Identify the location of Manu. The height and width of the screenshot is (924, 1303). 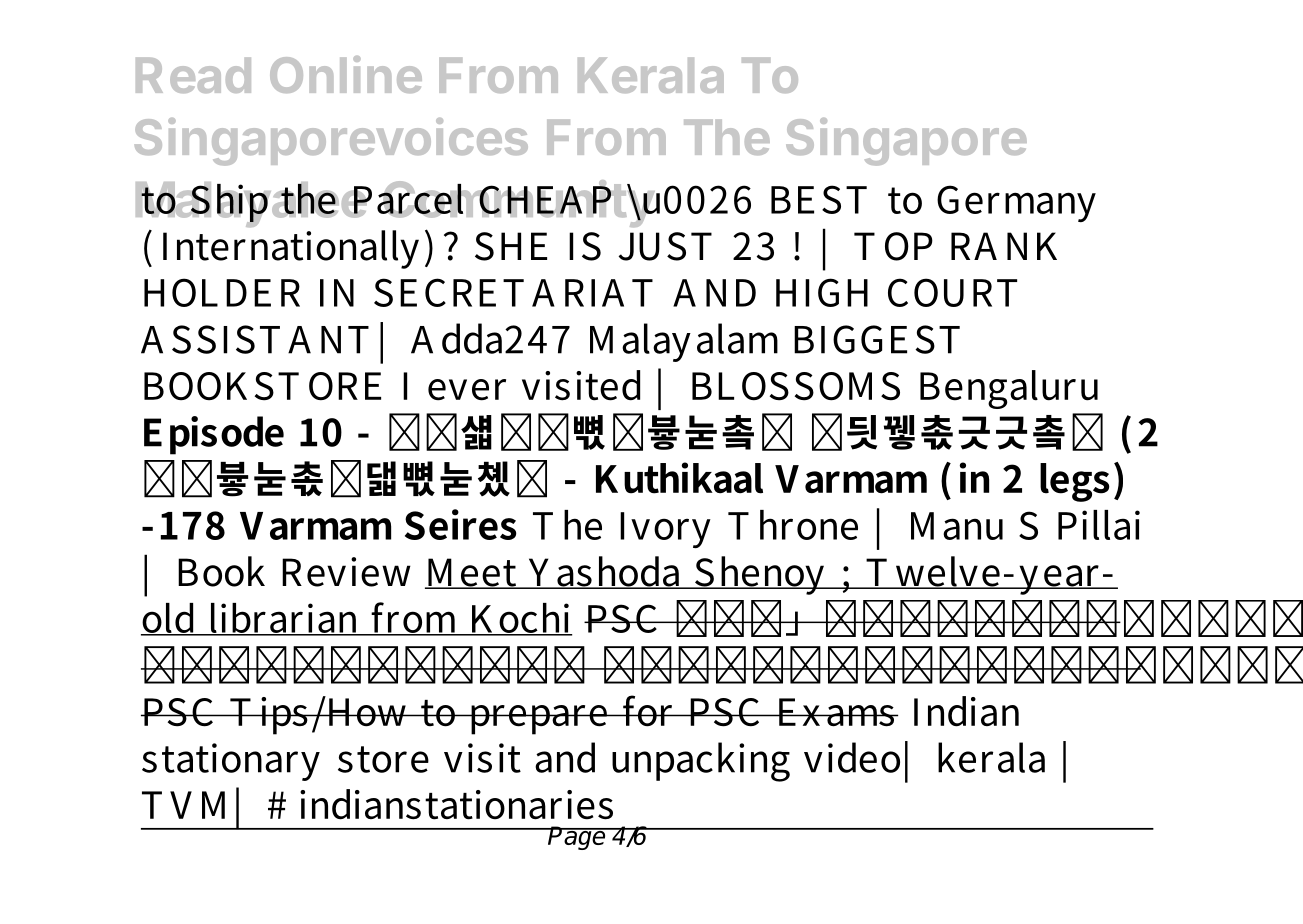
(957, 526).
